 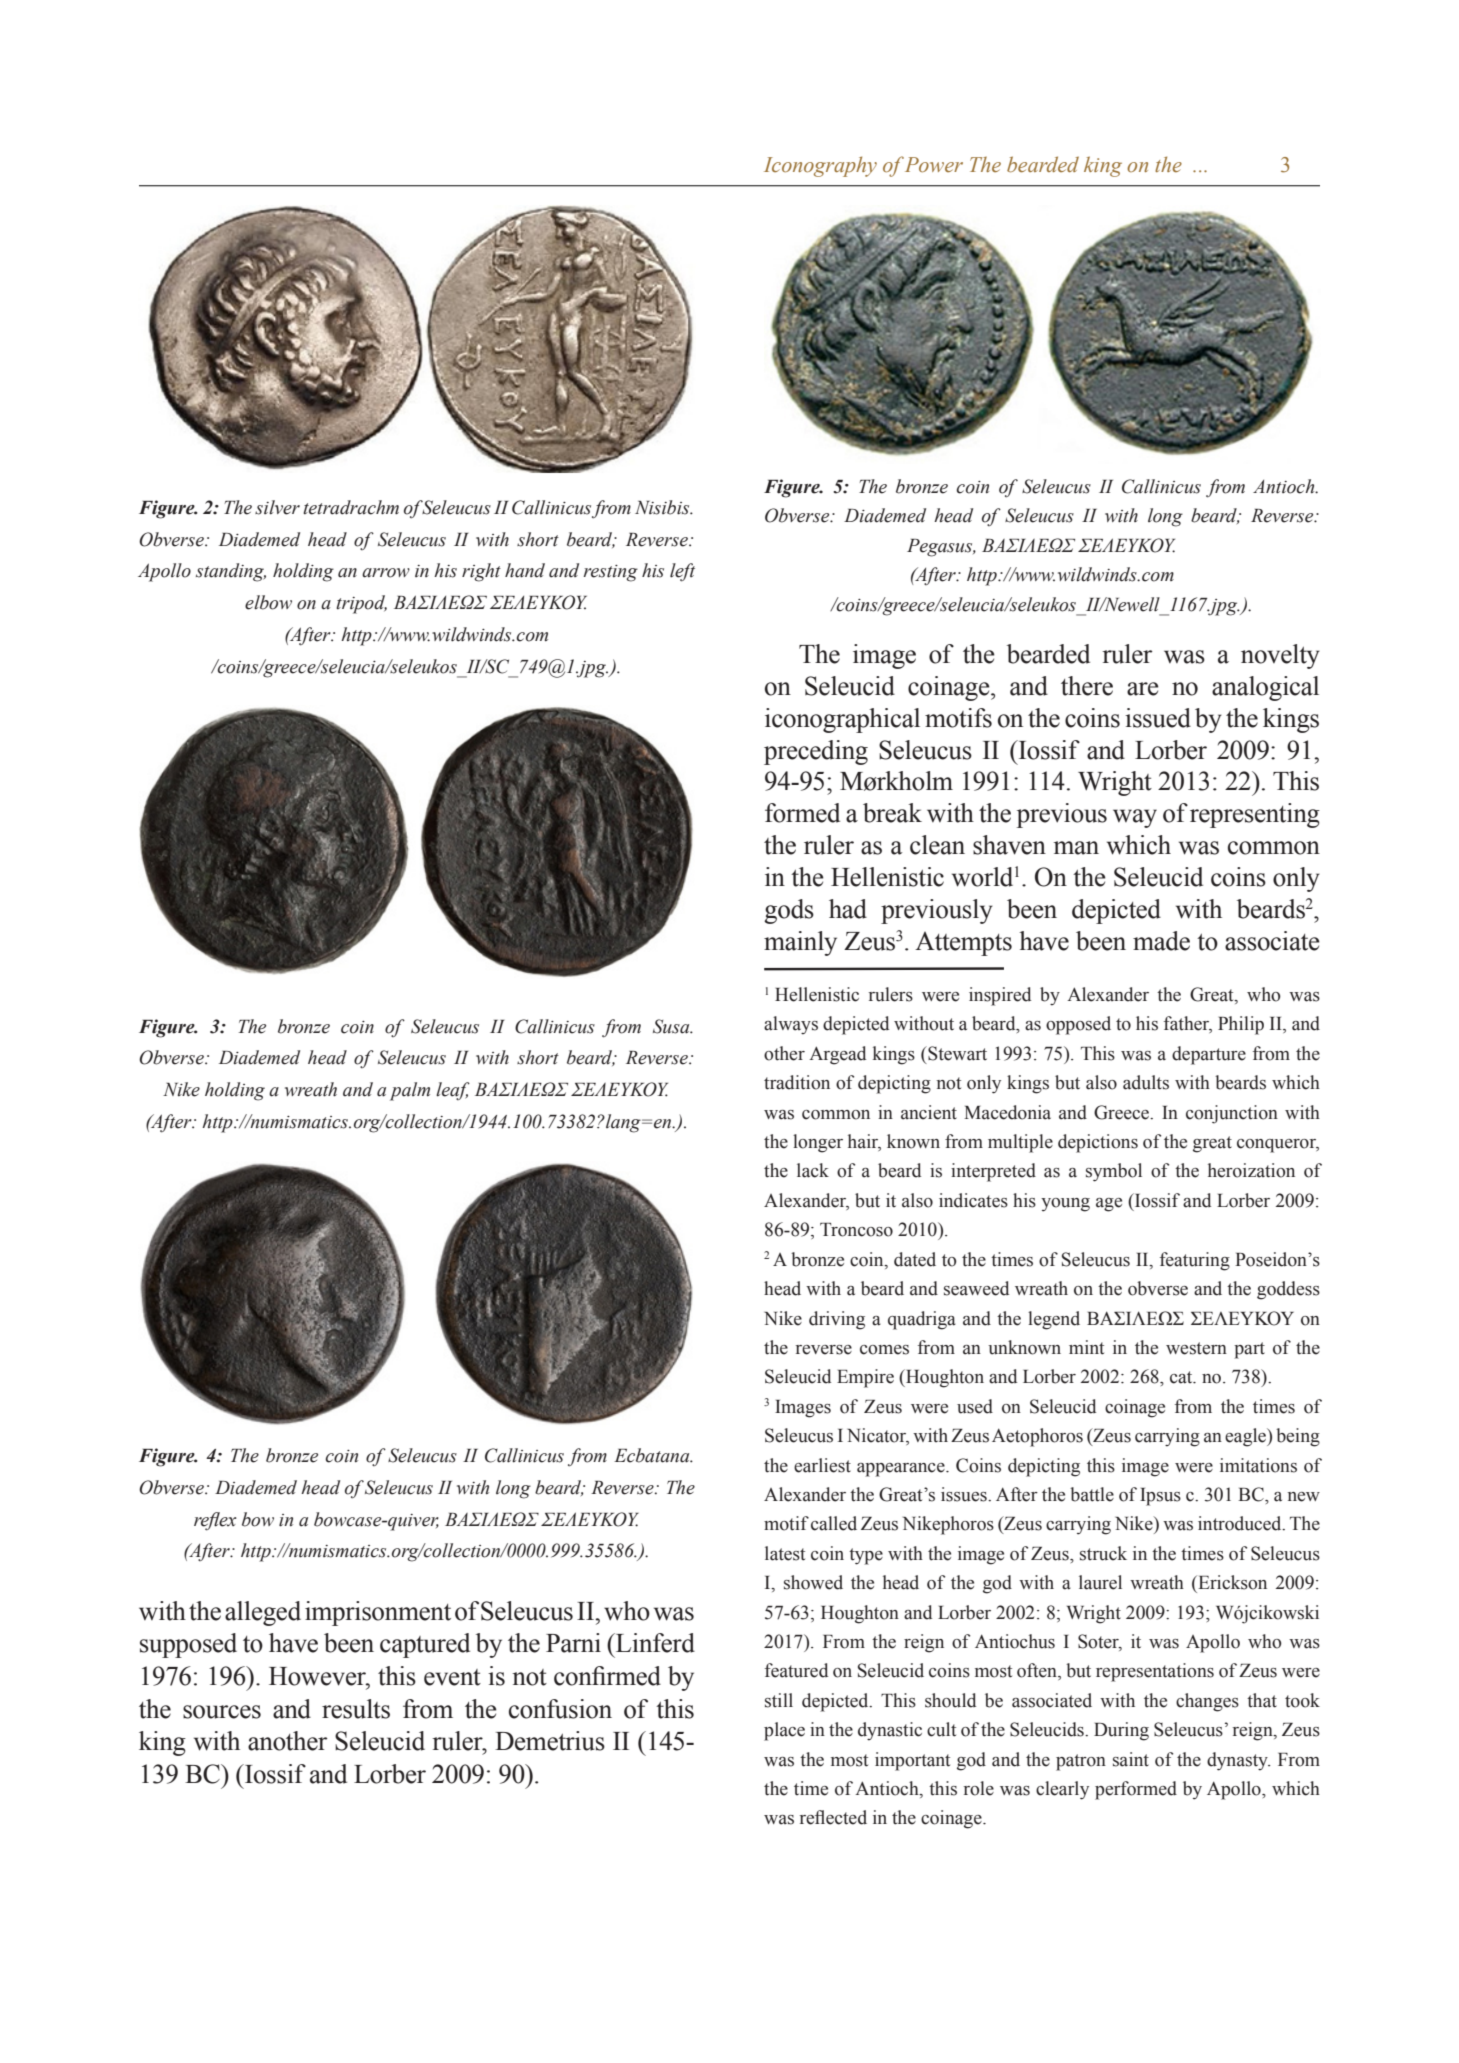 What do you see at coordinates (1161, 941) in the screenshot?
I see `made` at bounding box center [1161, 941].
